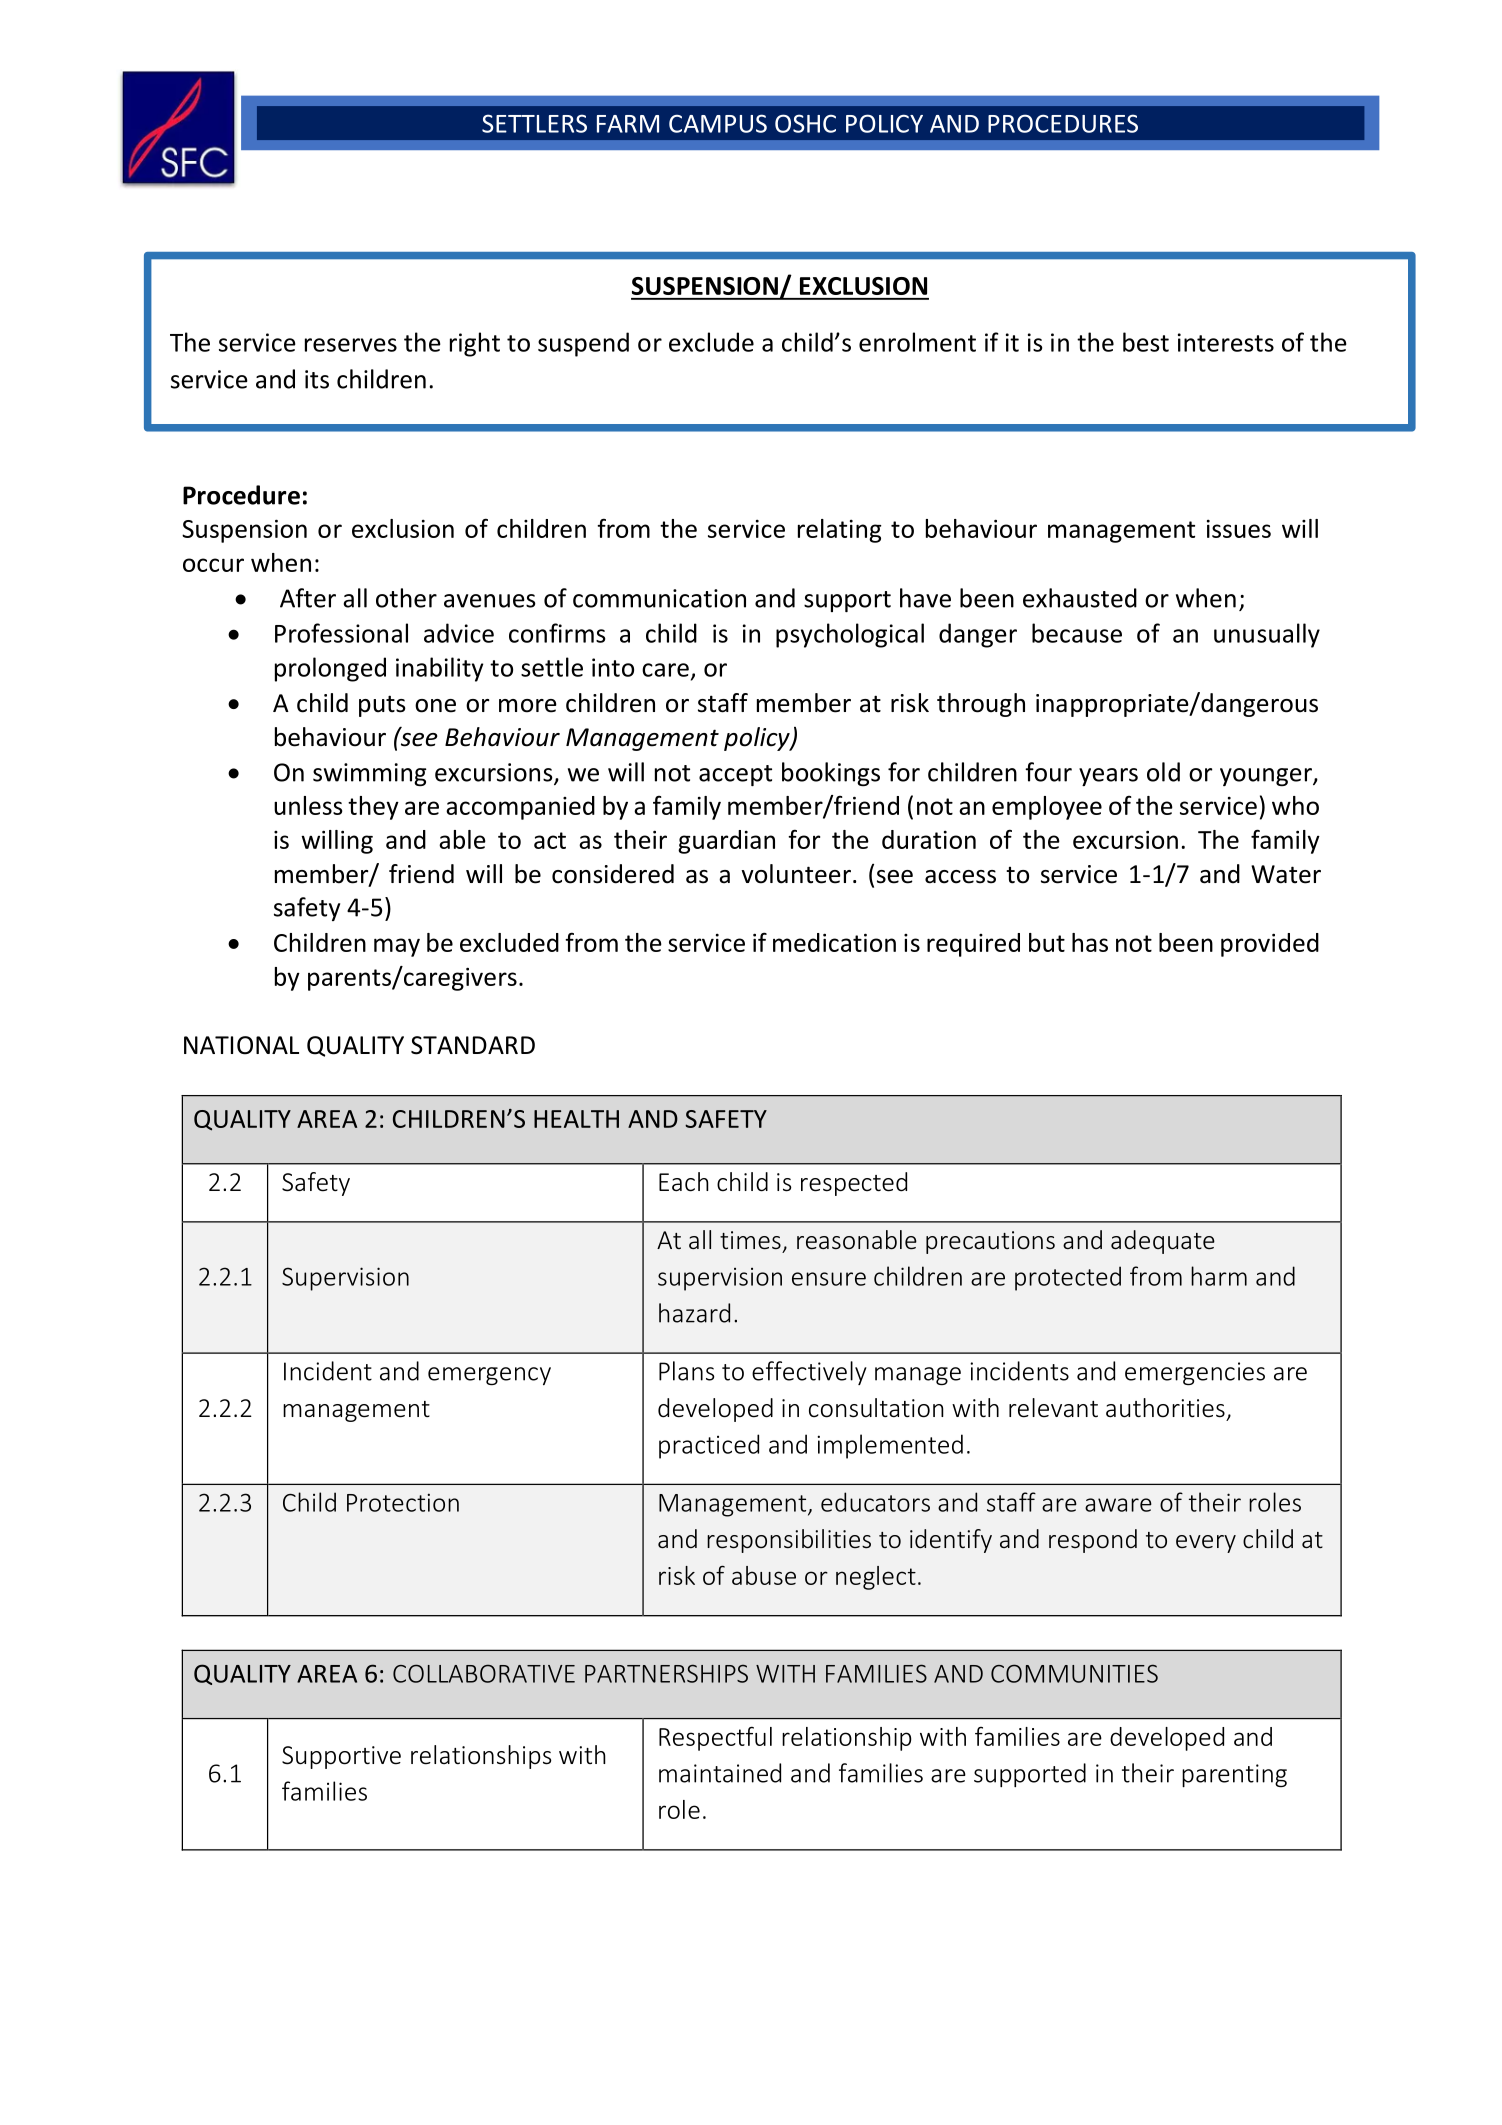  Describe the element at coordinates (1146, 342) in the screenshot. I see `best` at that location.
